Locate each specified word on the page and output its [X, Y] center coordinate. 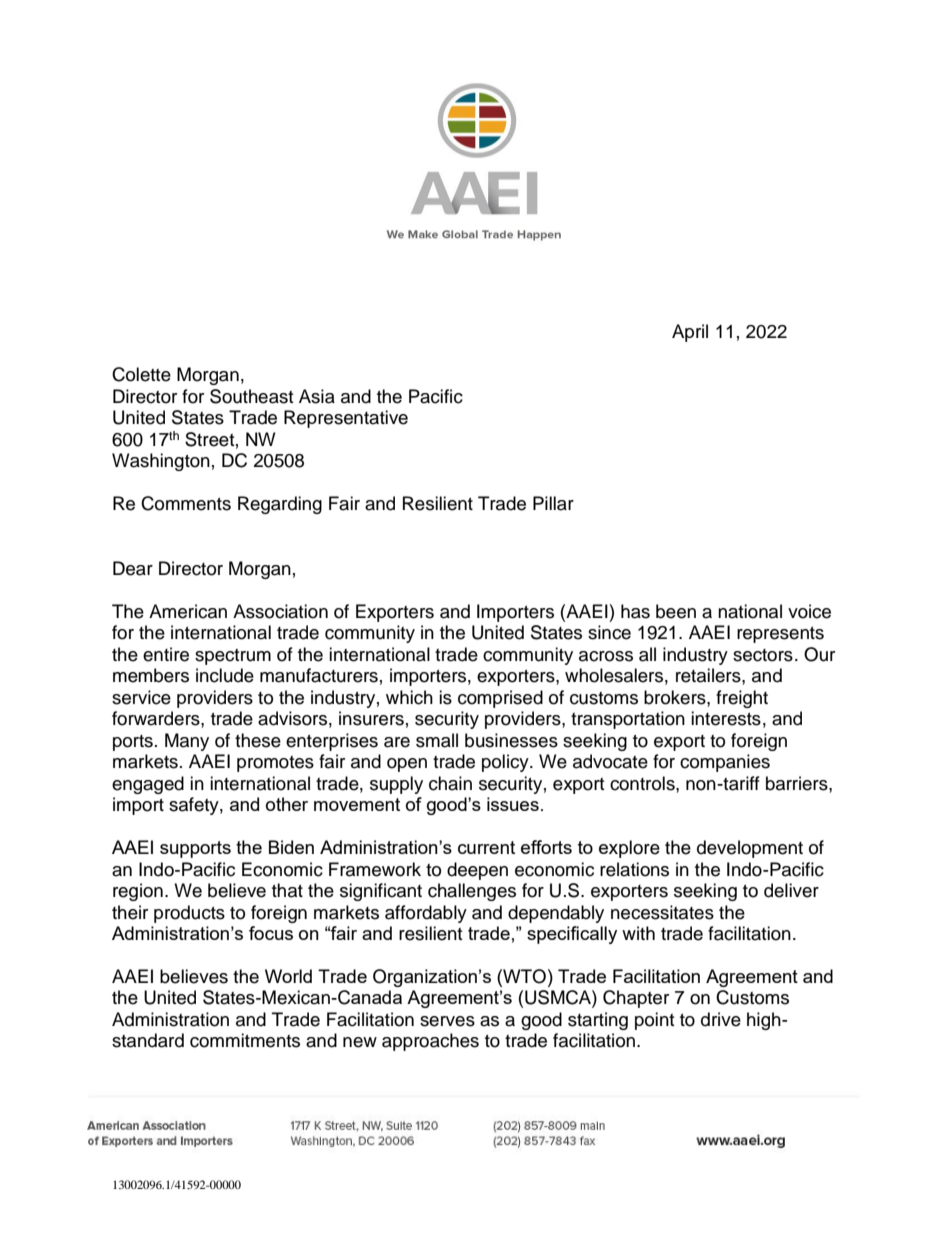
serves [447, 1021]
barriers [798, 783]
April [690, 333]
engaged [148, 785]
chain [450, 783]
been [676, 611]
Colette [141, 374]
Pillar [553, 503]
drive [721, 1019]
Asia [317, 396]
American [188, 611]
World [288, 976]
